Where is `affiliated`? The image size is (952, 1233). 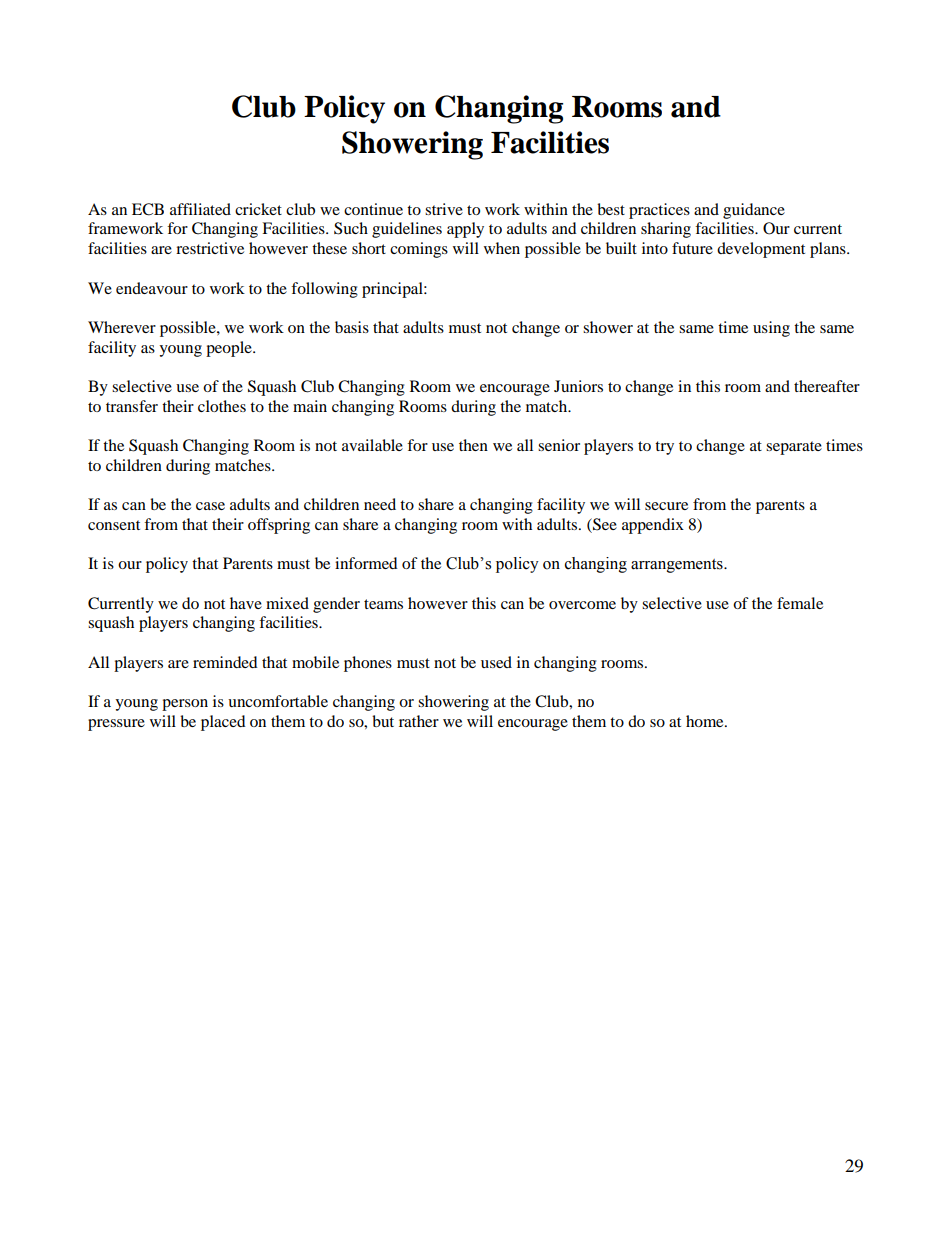
affiliated is located at coordinates (200, 209).
